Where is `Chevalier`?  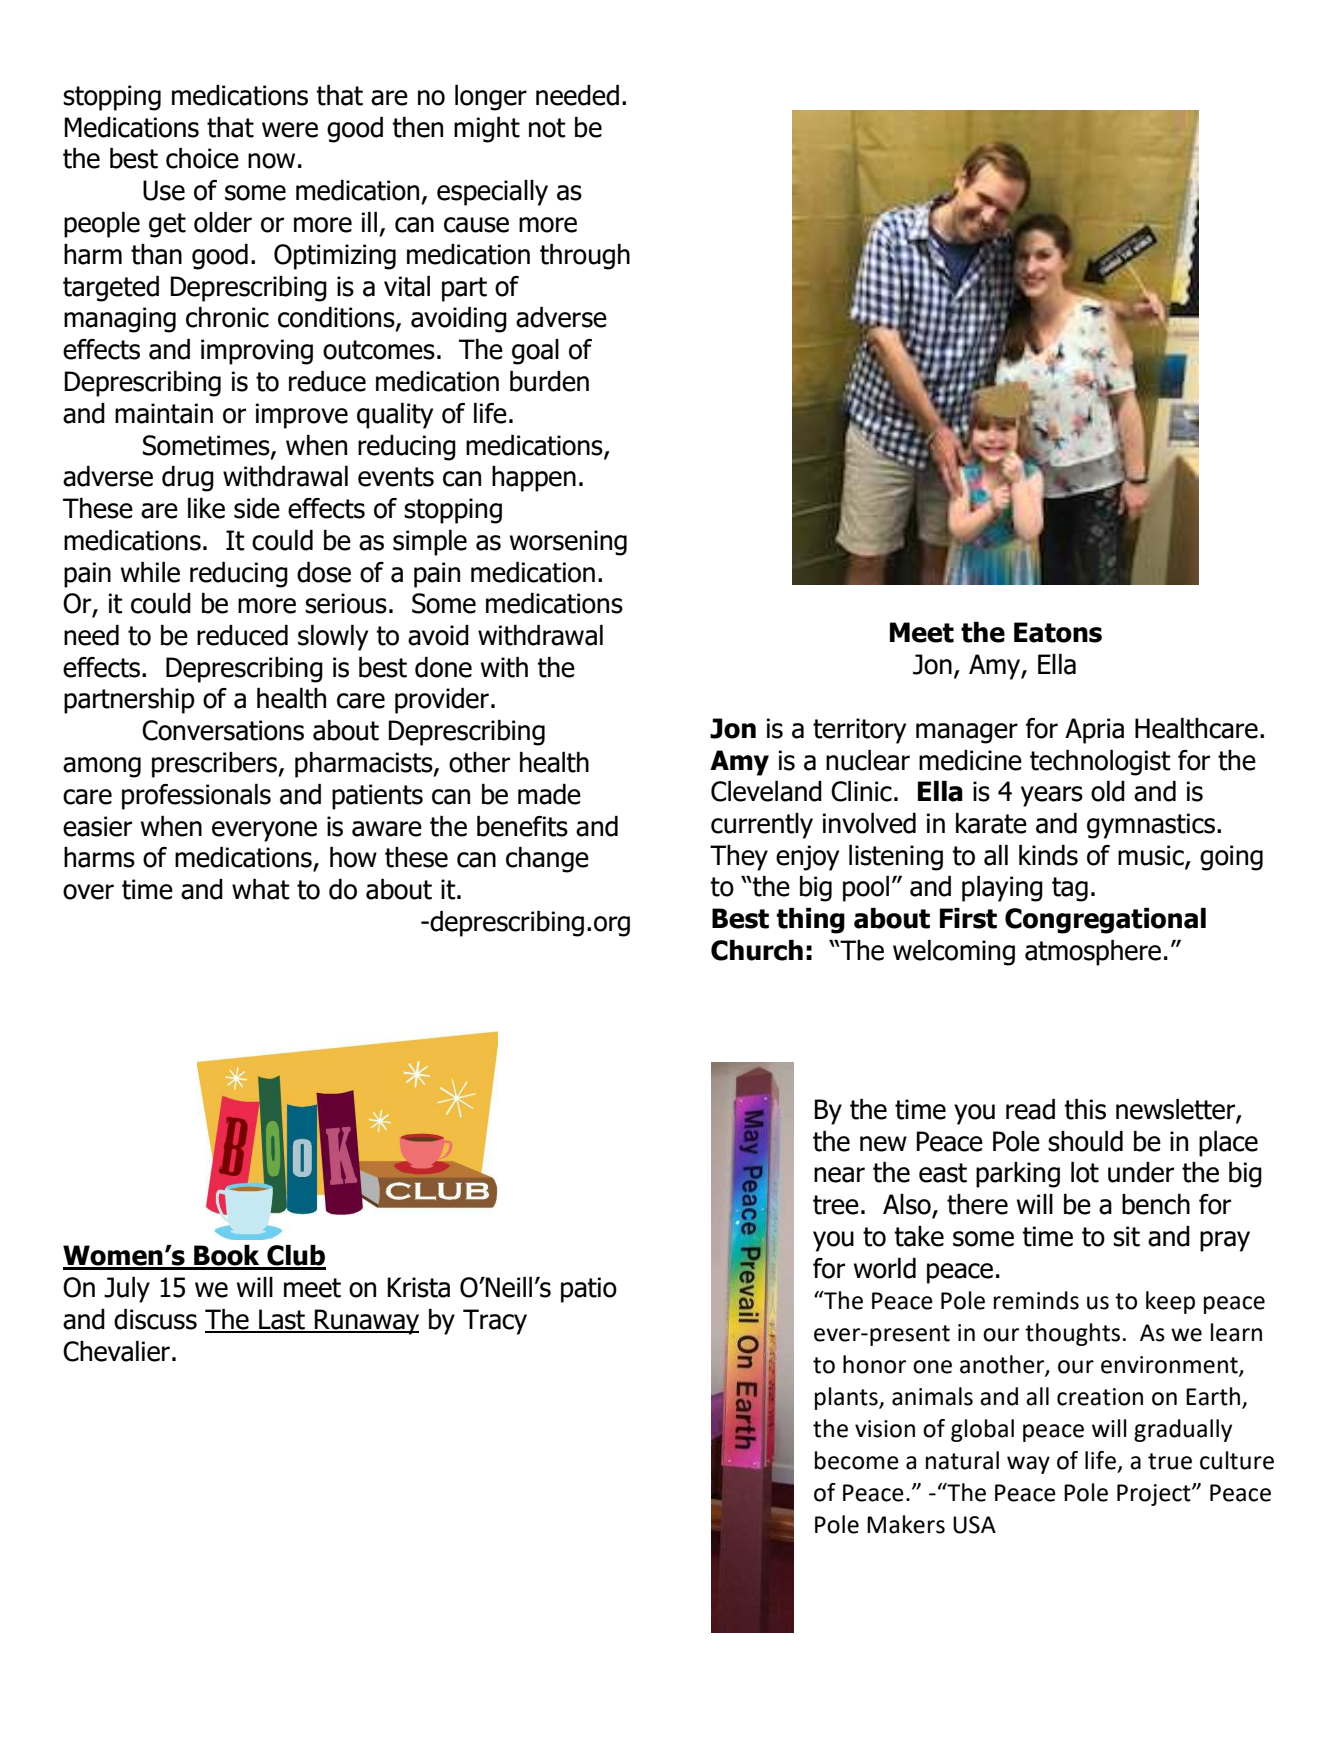 Chevalier is located at coordinates (116, 1351).
